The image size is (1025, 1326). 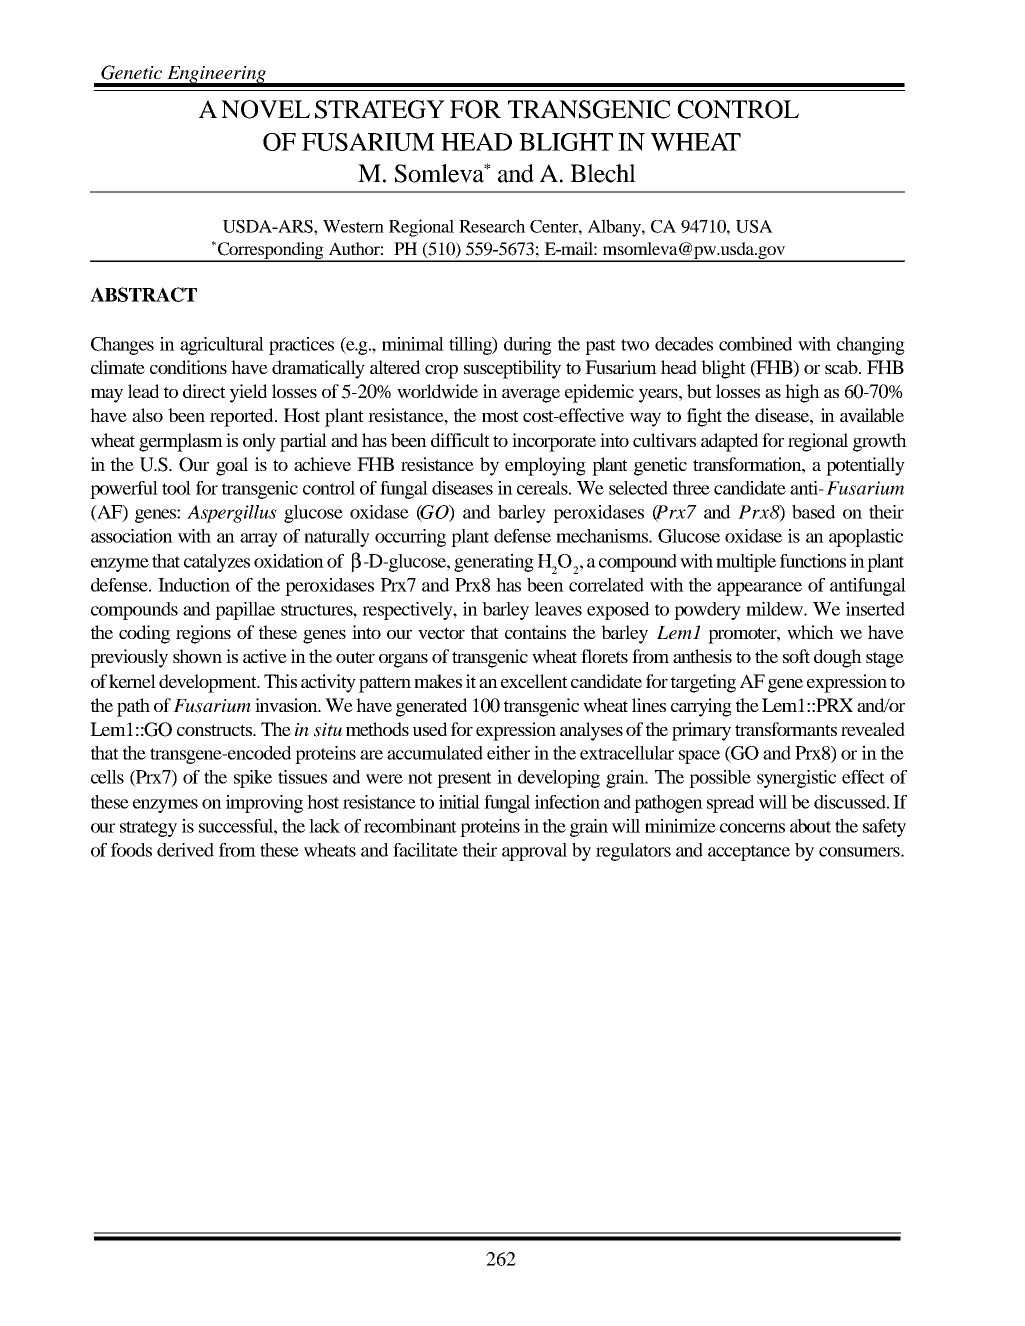 I want to click on about, so click(x=810, y=826).
